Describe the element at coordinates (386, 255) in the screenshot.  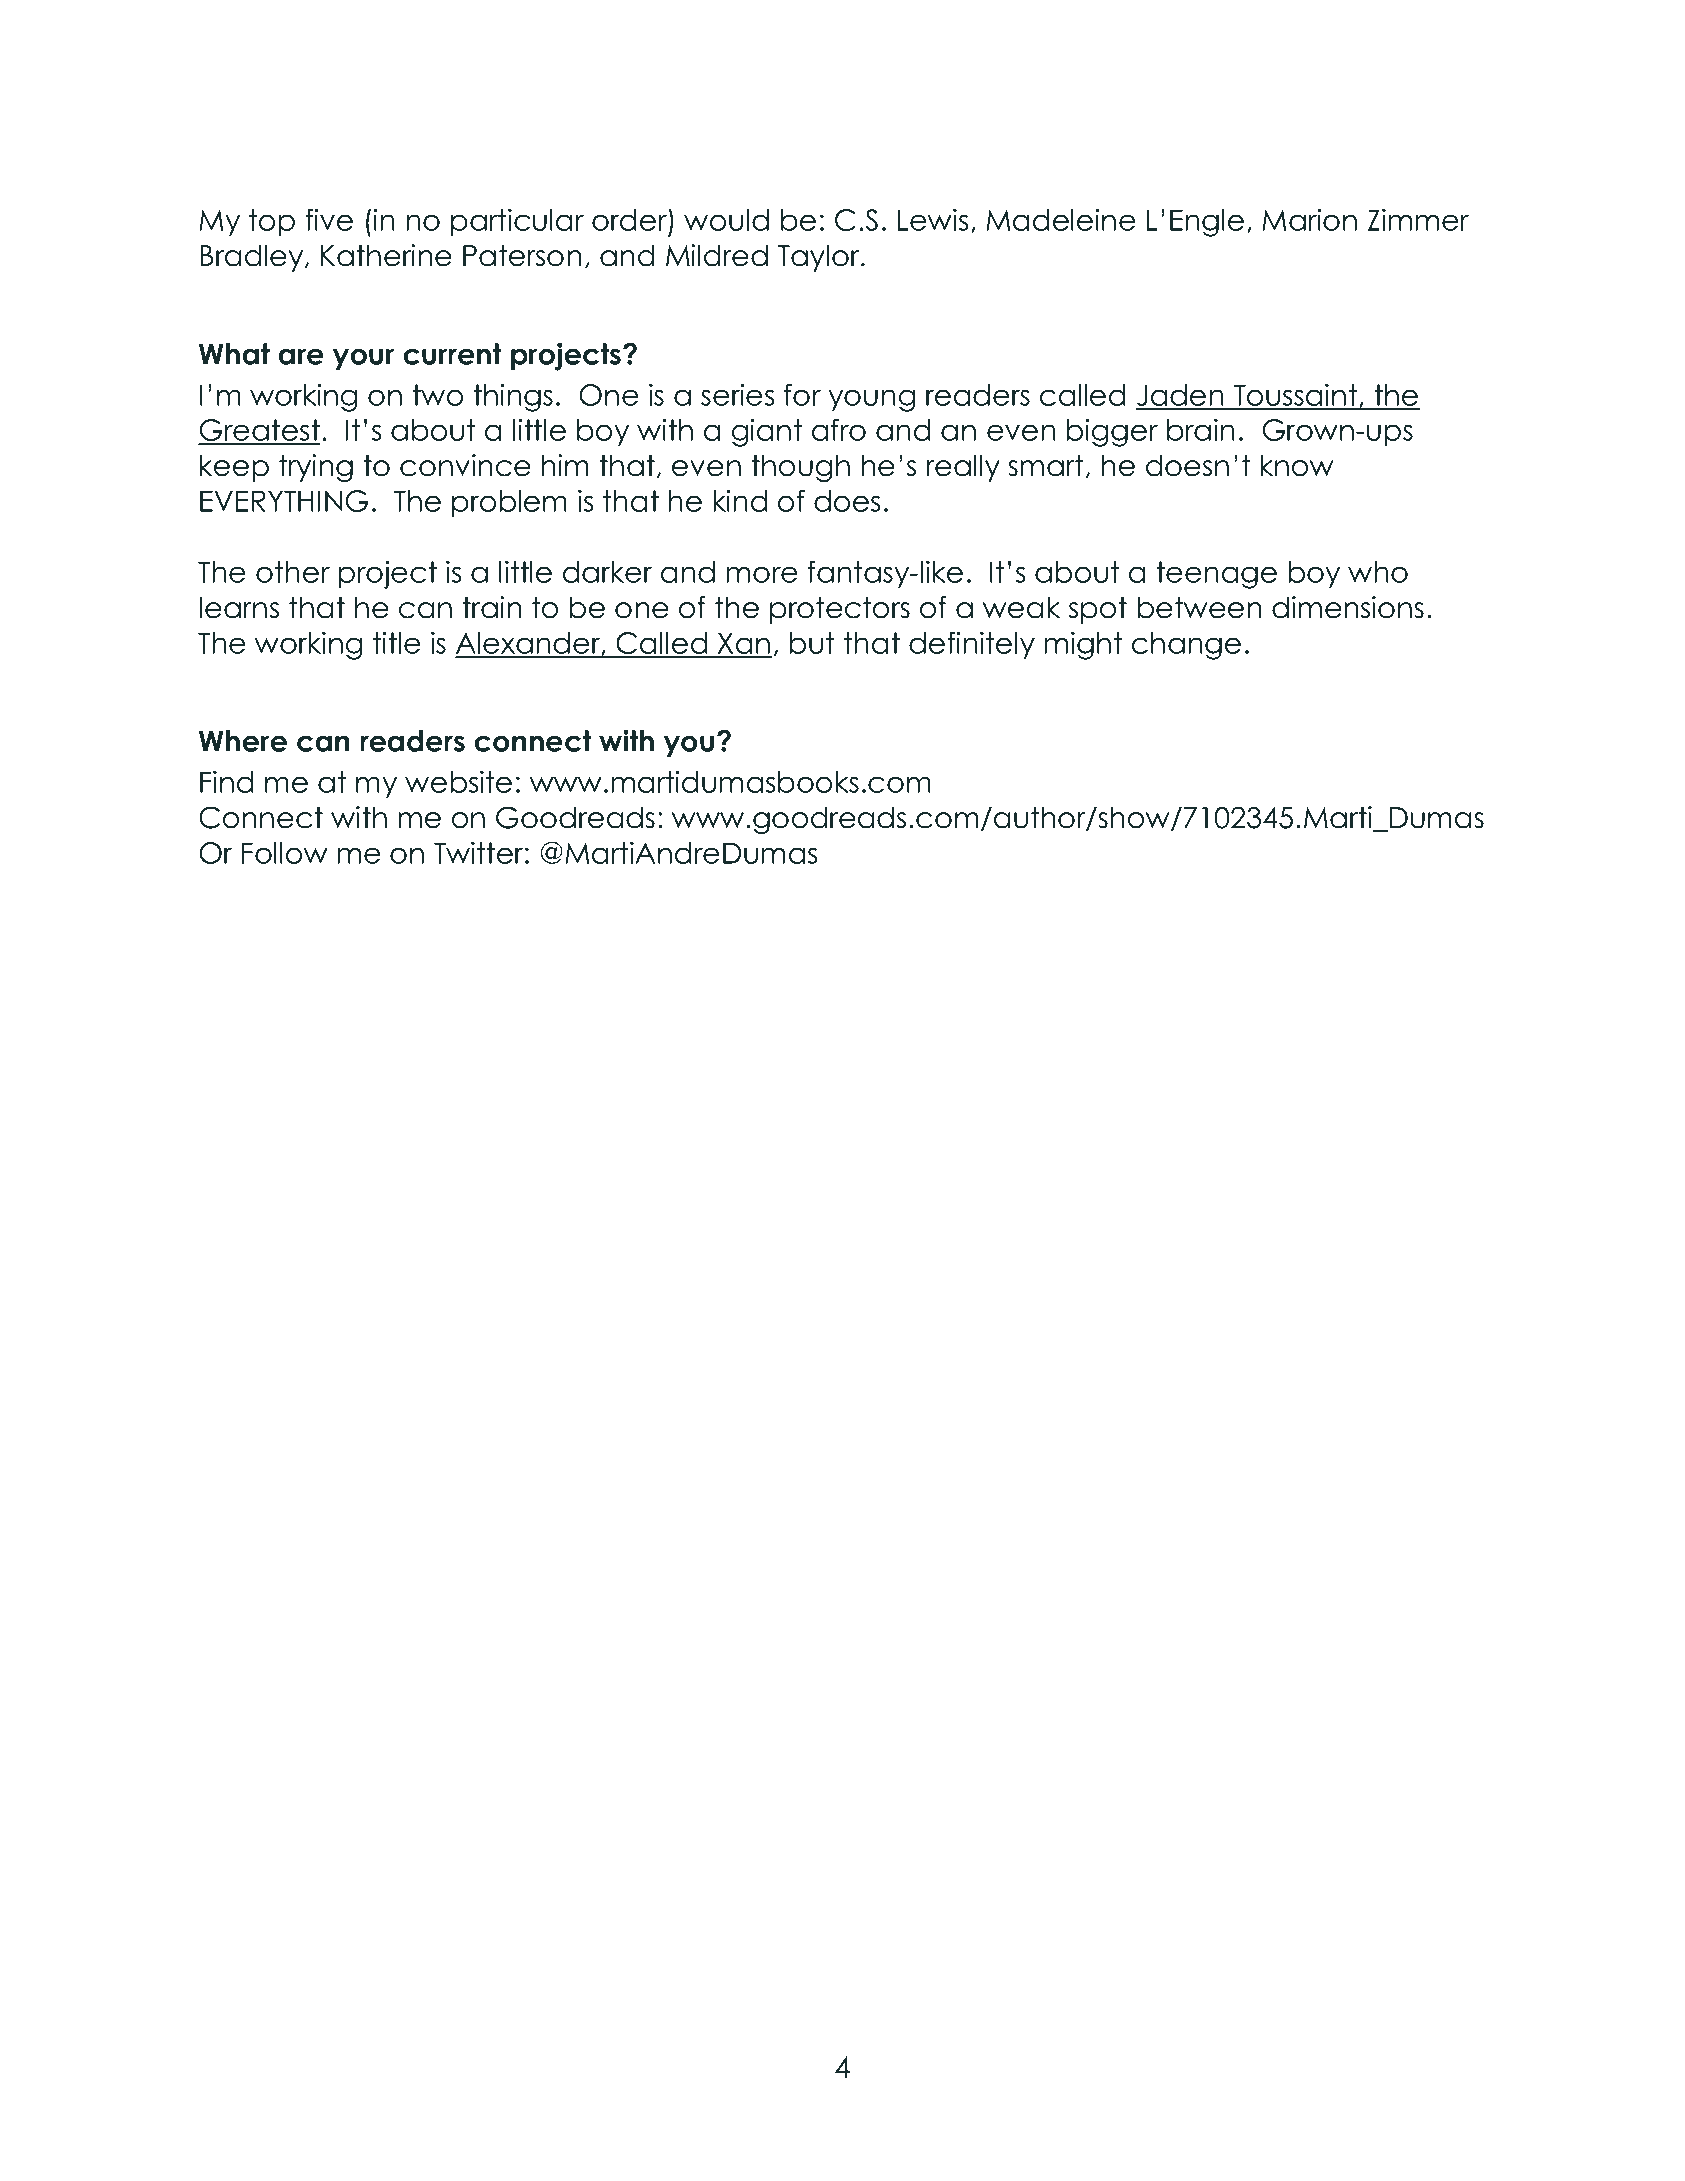
I see `Katherine` at that location.
